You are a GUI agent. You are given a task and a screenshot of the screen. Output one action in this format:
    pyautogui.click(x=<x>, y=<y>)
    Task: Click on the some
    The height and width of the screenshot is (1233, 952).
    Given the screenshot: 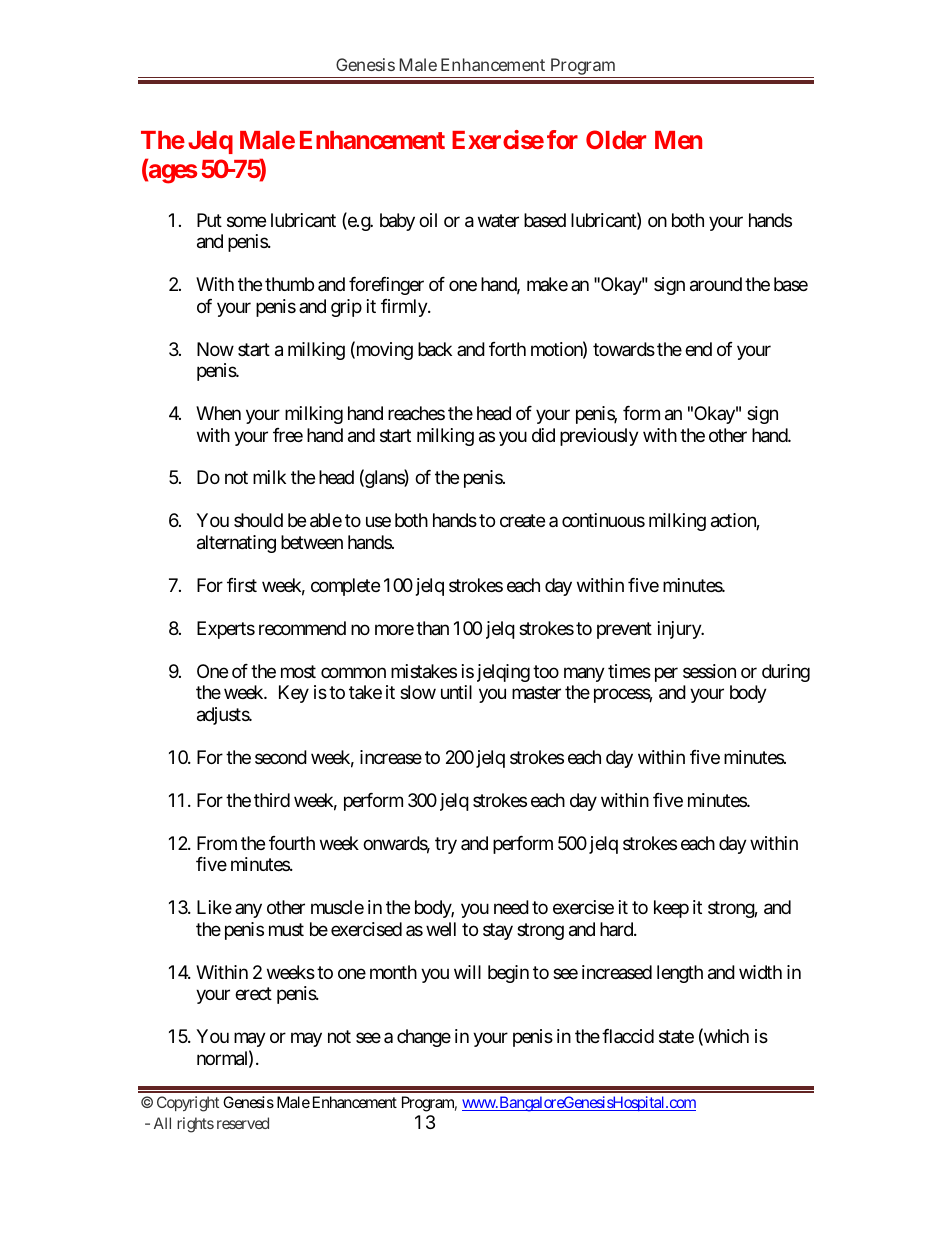 What is the action you would take?
    pyautogui.click(x=246, y=221)
